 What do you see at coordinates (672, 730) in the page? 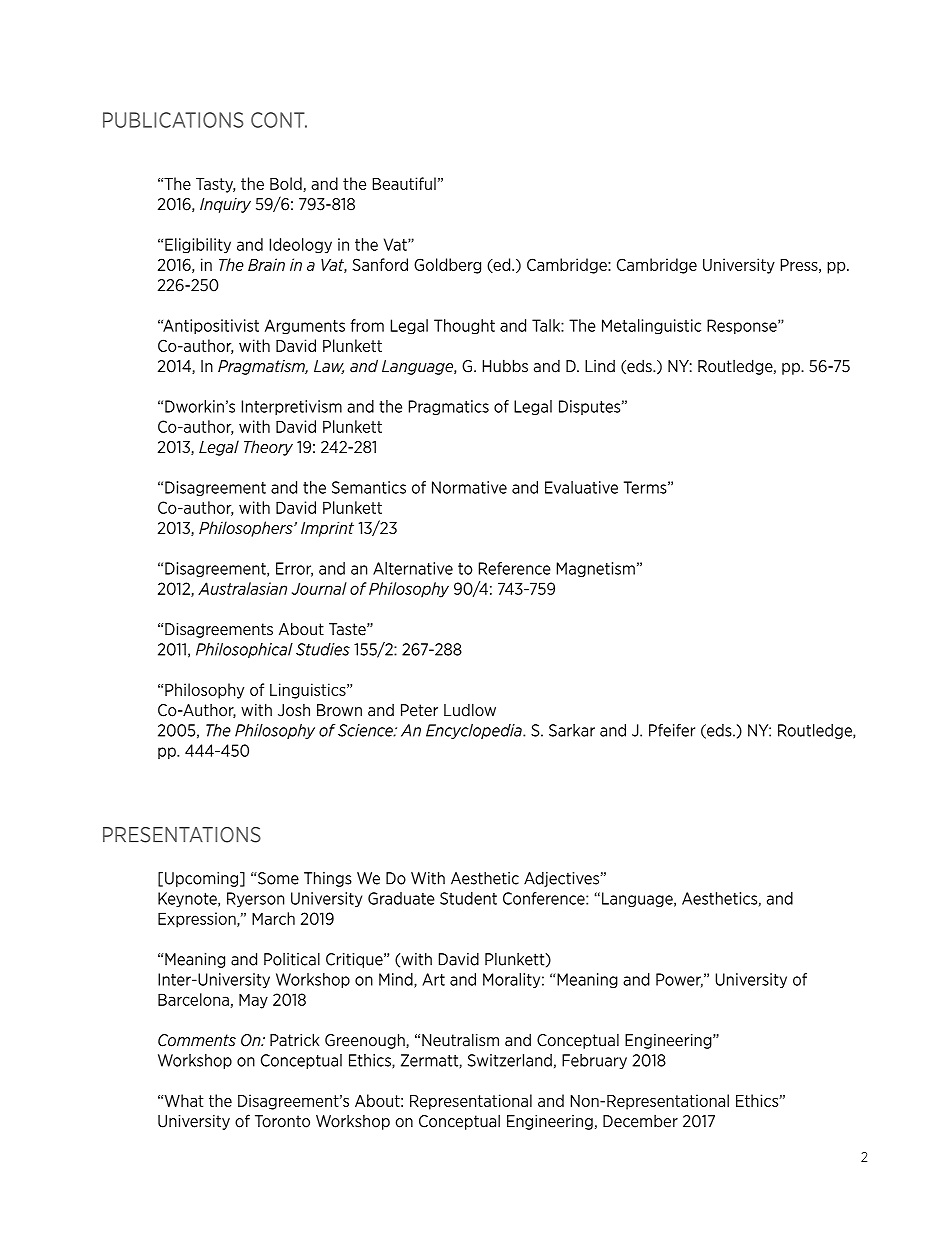
I see `Pfeifer` at bounding box center [672, 730].
